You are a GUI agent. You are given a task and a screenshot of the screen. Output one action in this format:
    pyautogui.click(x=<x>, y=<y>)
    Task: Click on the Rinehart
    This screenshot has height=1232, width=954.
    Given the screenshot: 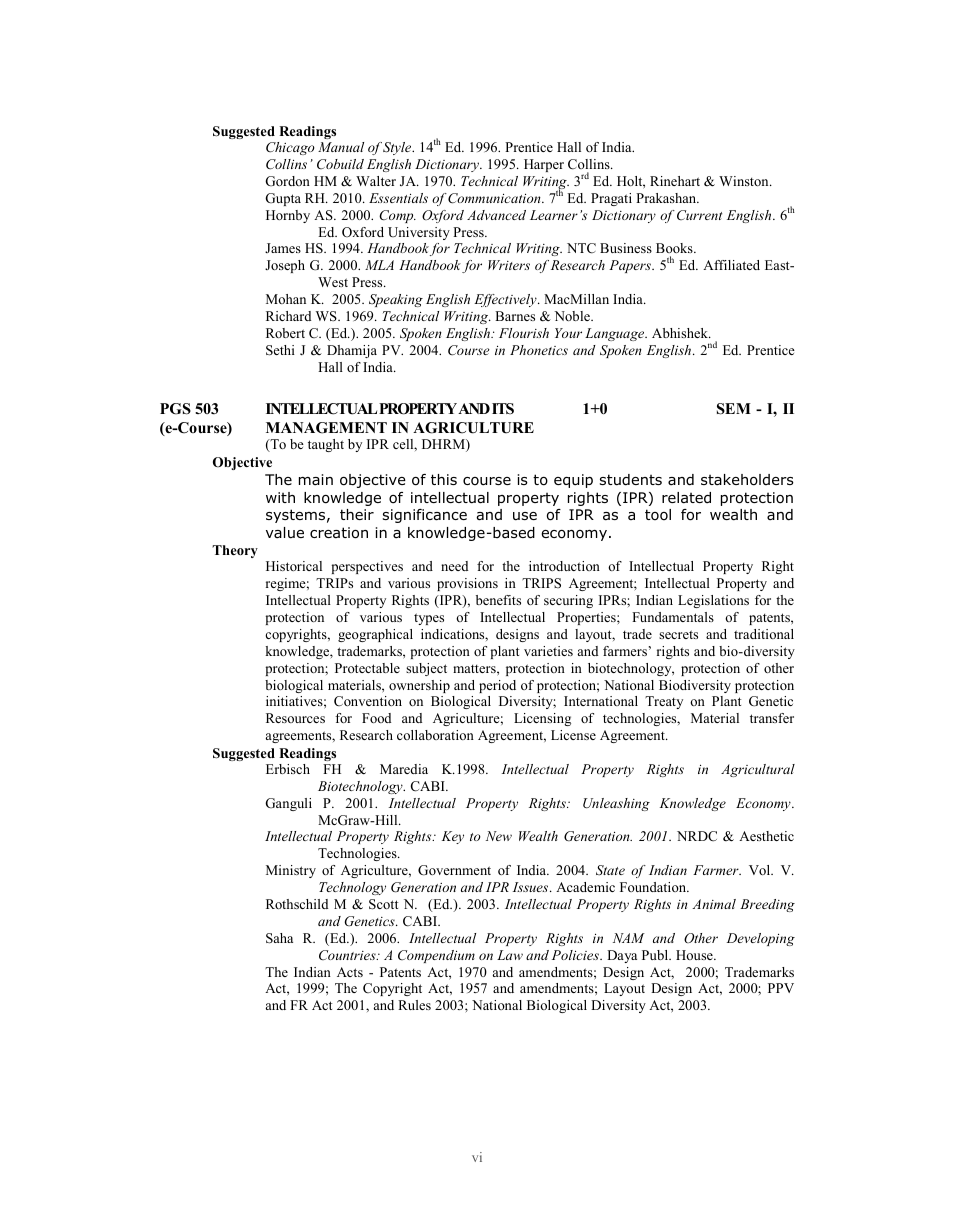 What is the action you would take?
    pyautogui.click(x=675, y=181)
